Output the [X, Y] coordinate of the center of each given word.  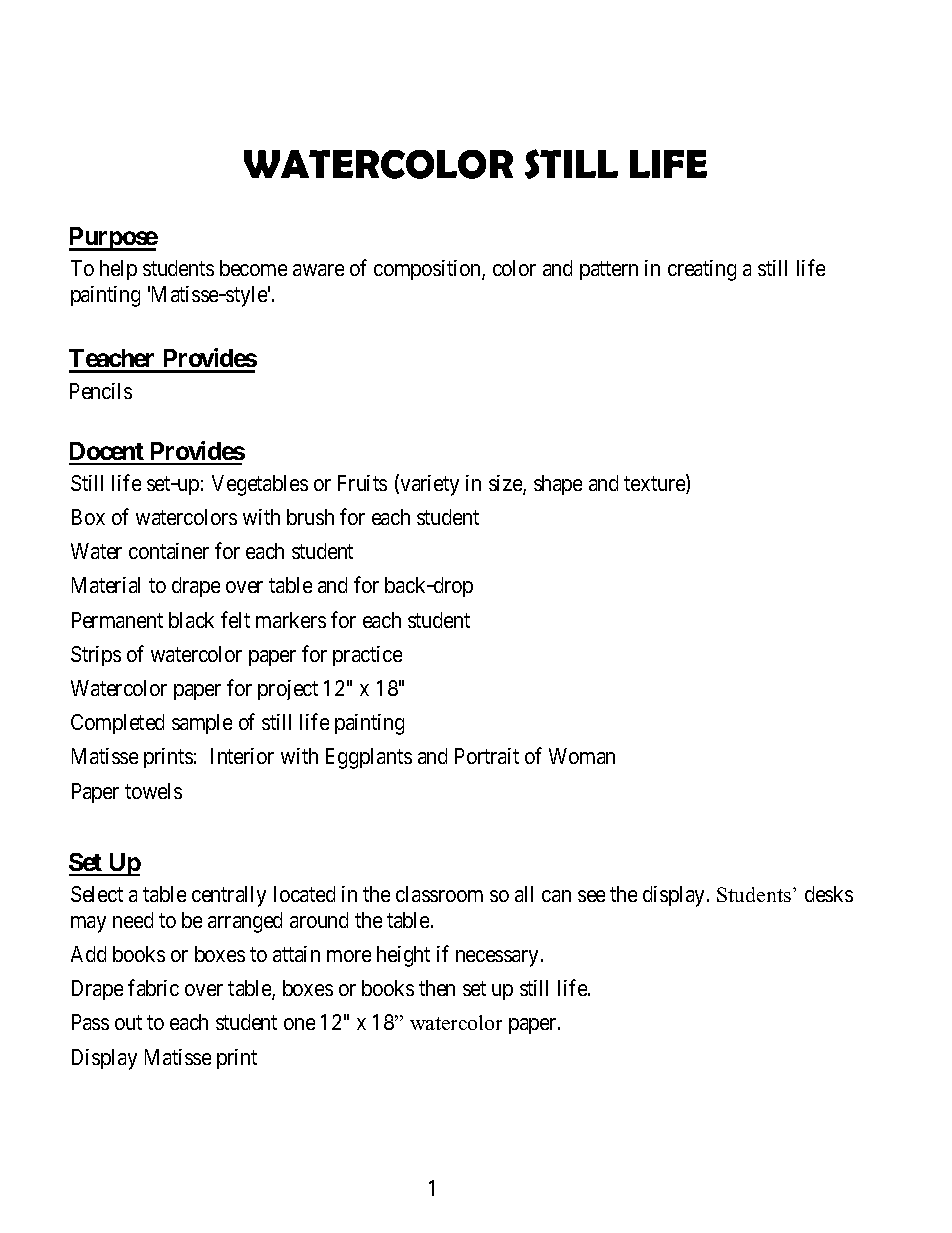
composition [428, 270]
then [437, 988]
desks [829, 894]
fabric [153, 987]
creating [702, 270]
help [118, 270]
